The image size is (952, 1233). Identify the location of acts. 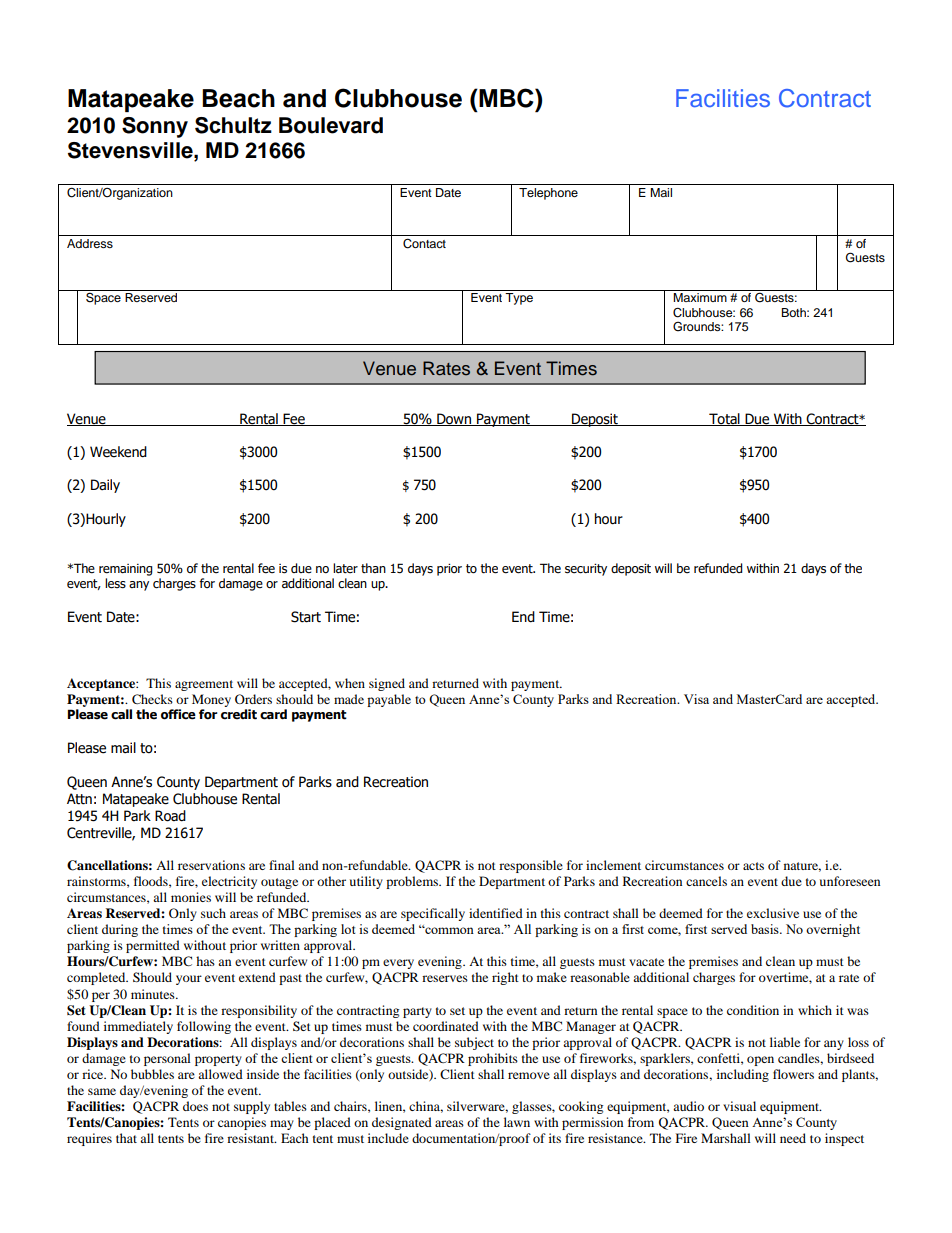
(753, 866).
